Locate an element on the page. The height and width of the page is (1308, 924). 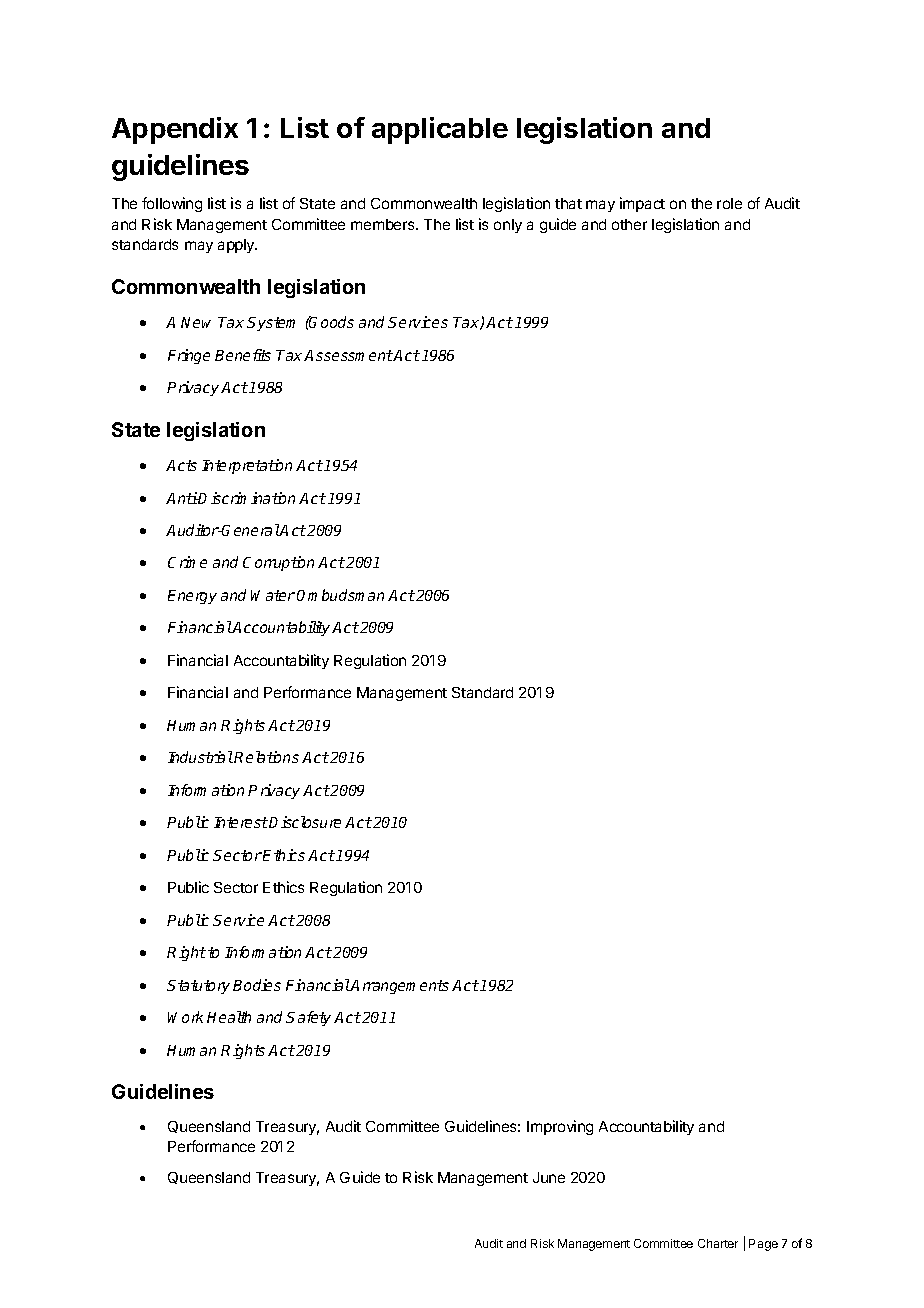
Health is located at coordinates (229, 1017).
